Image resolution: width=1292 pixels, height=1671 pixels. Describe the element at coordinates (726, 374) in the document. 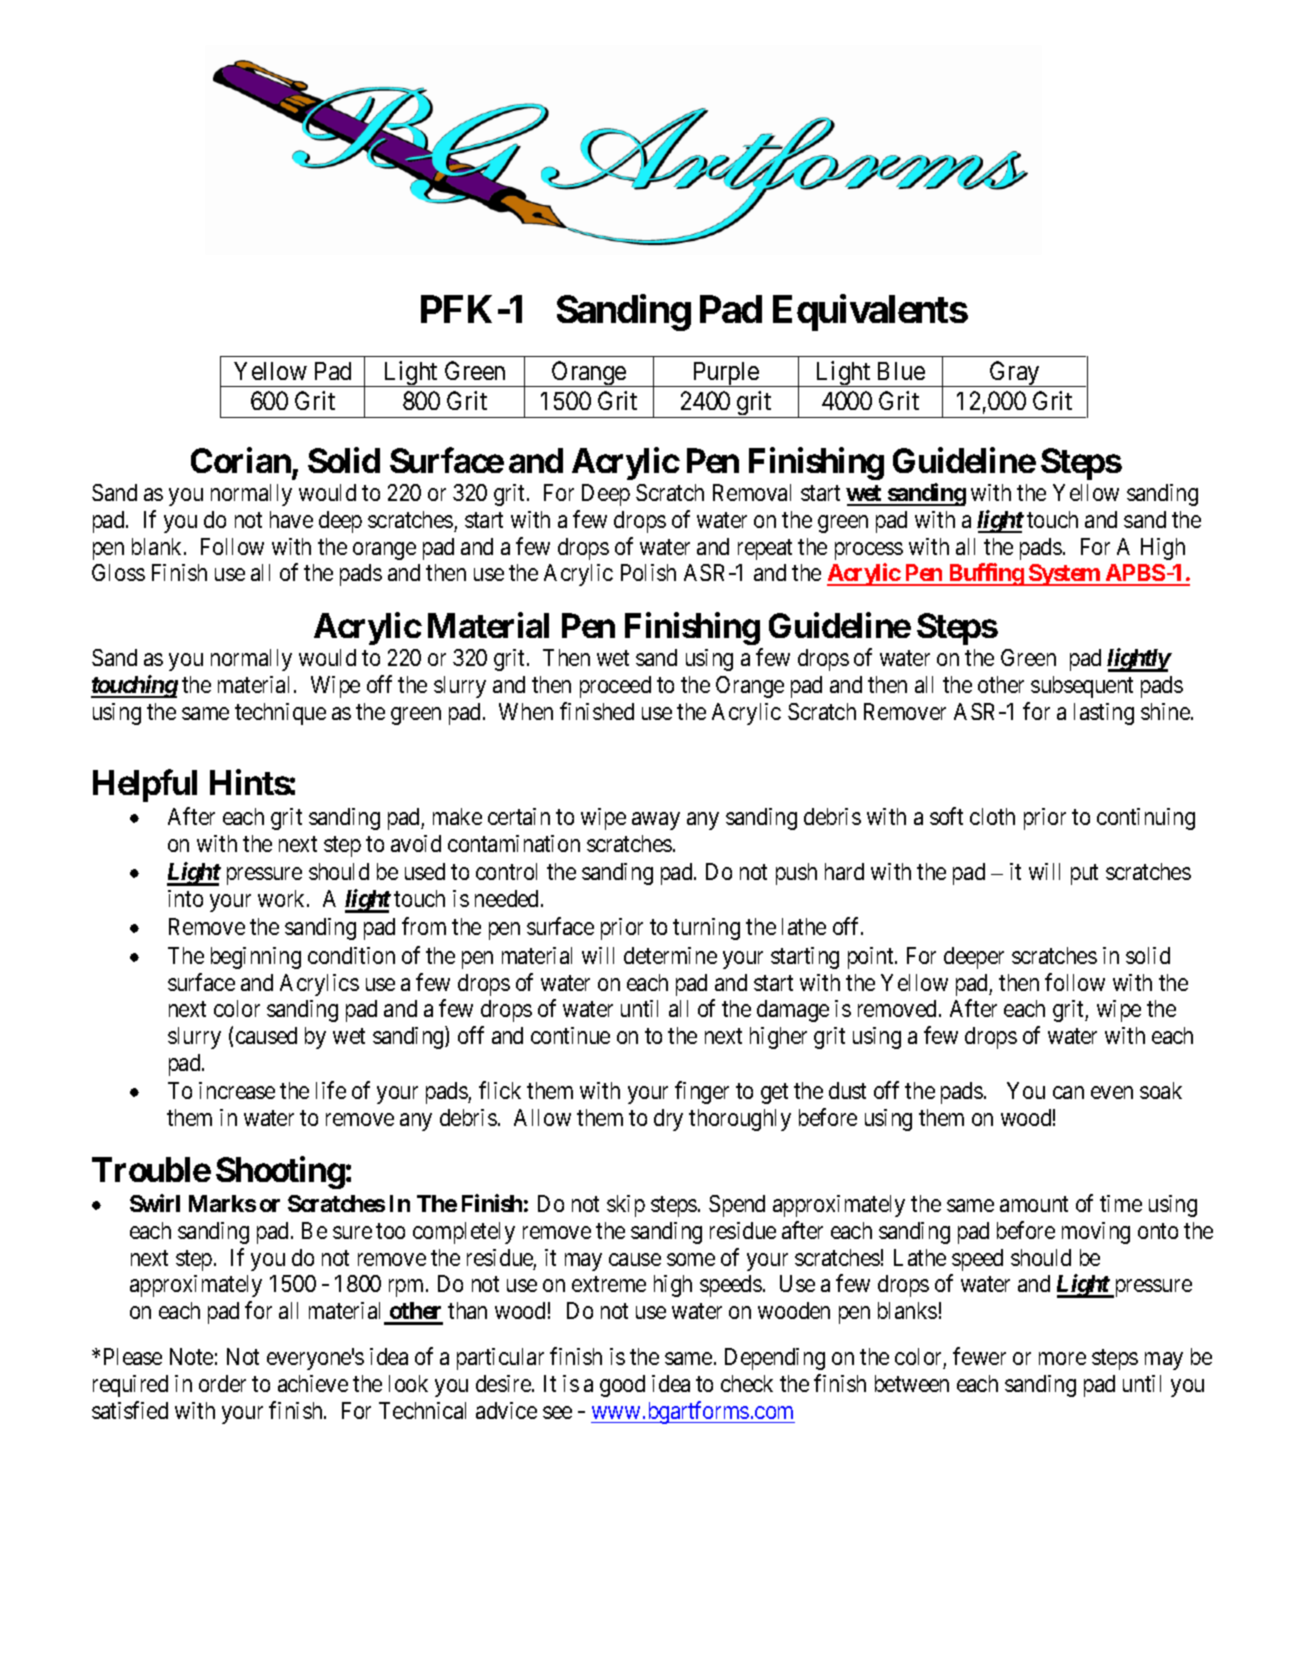

I see `Purple` at that location.
